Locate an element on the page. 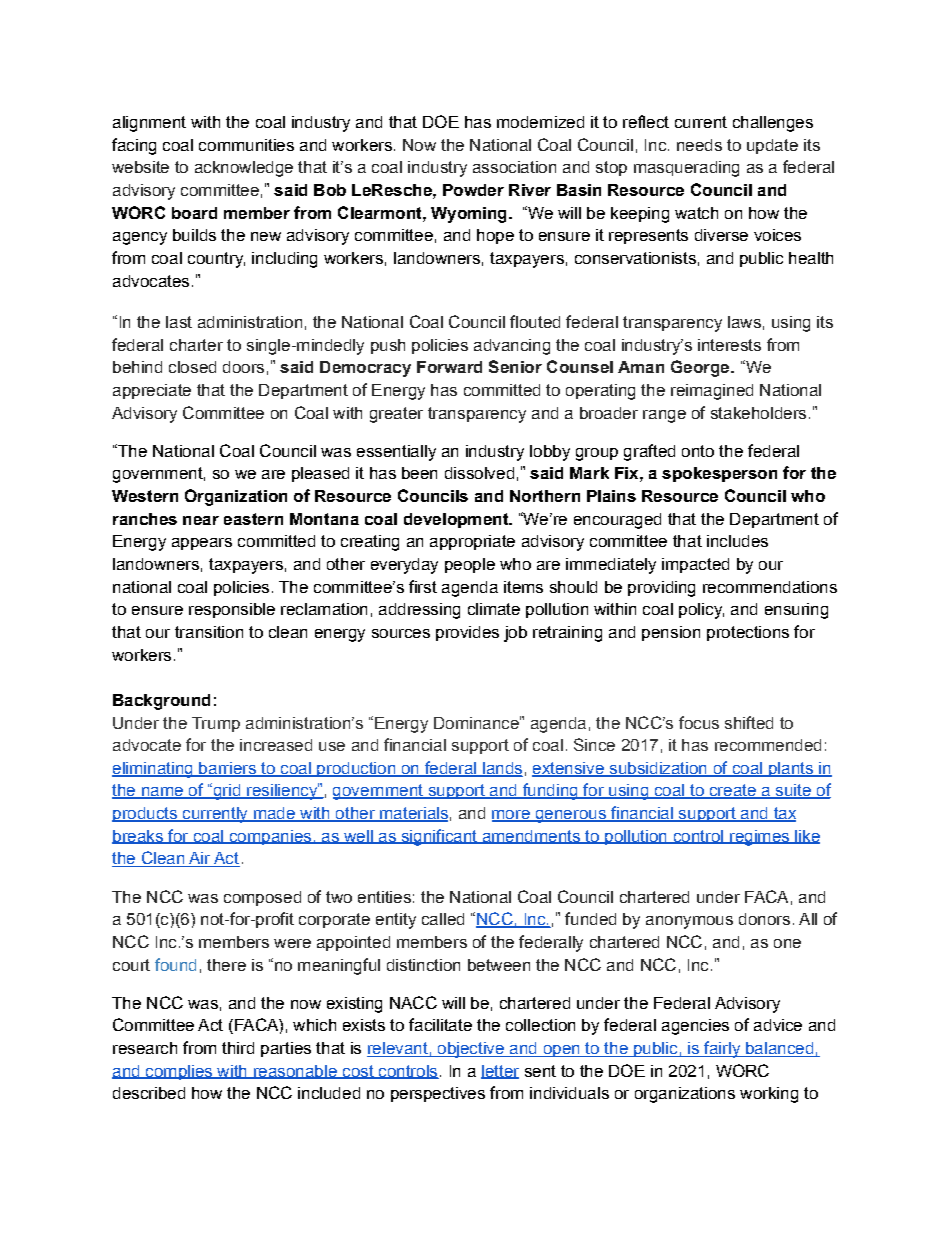  communities is located at coordinates (246, 145).
